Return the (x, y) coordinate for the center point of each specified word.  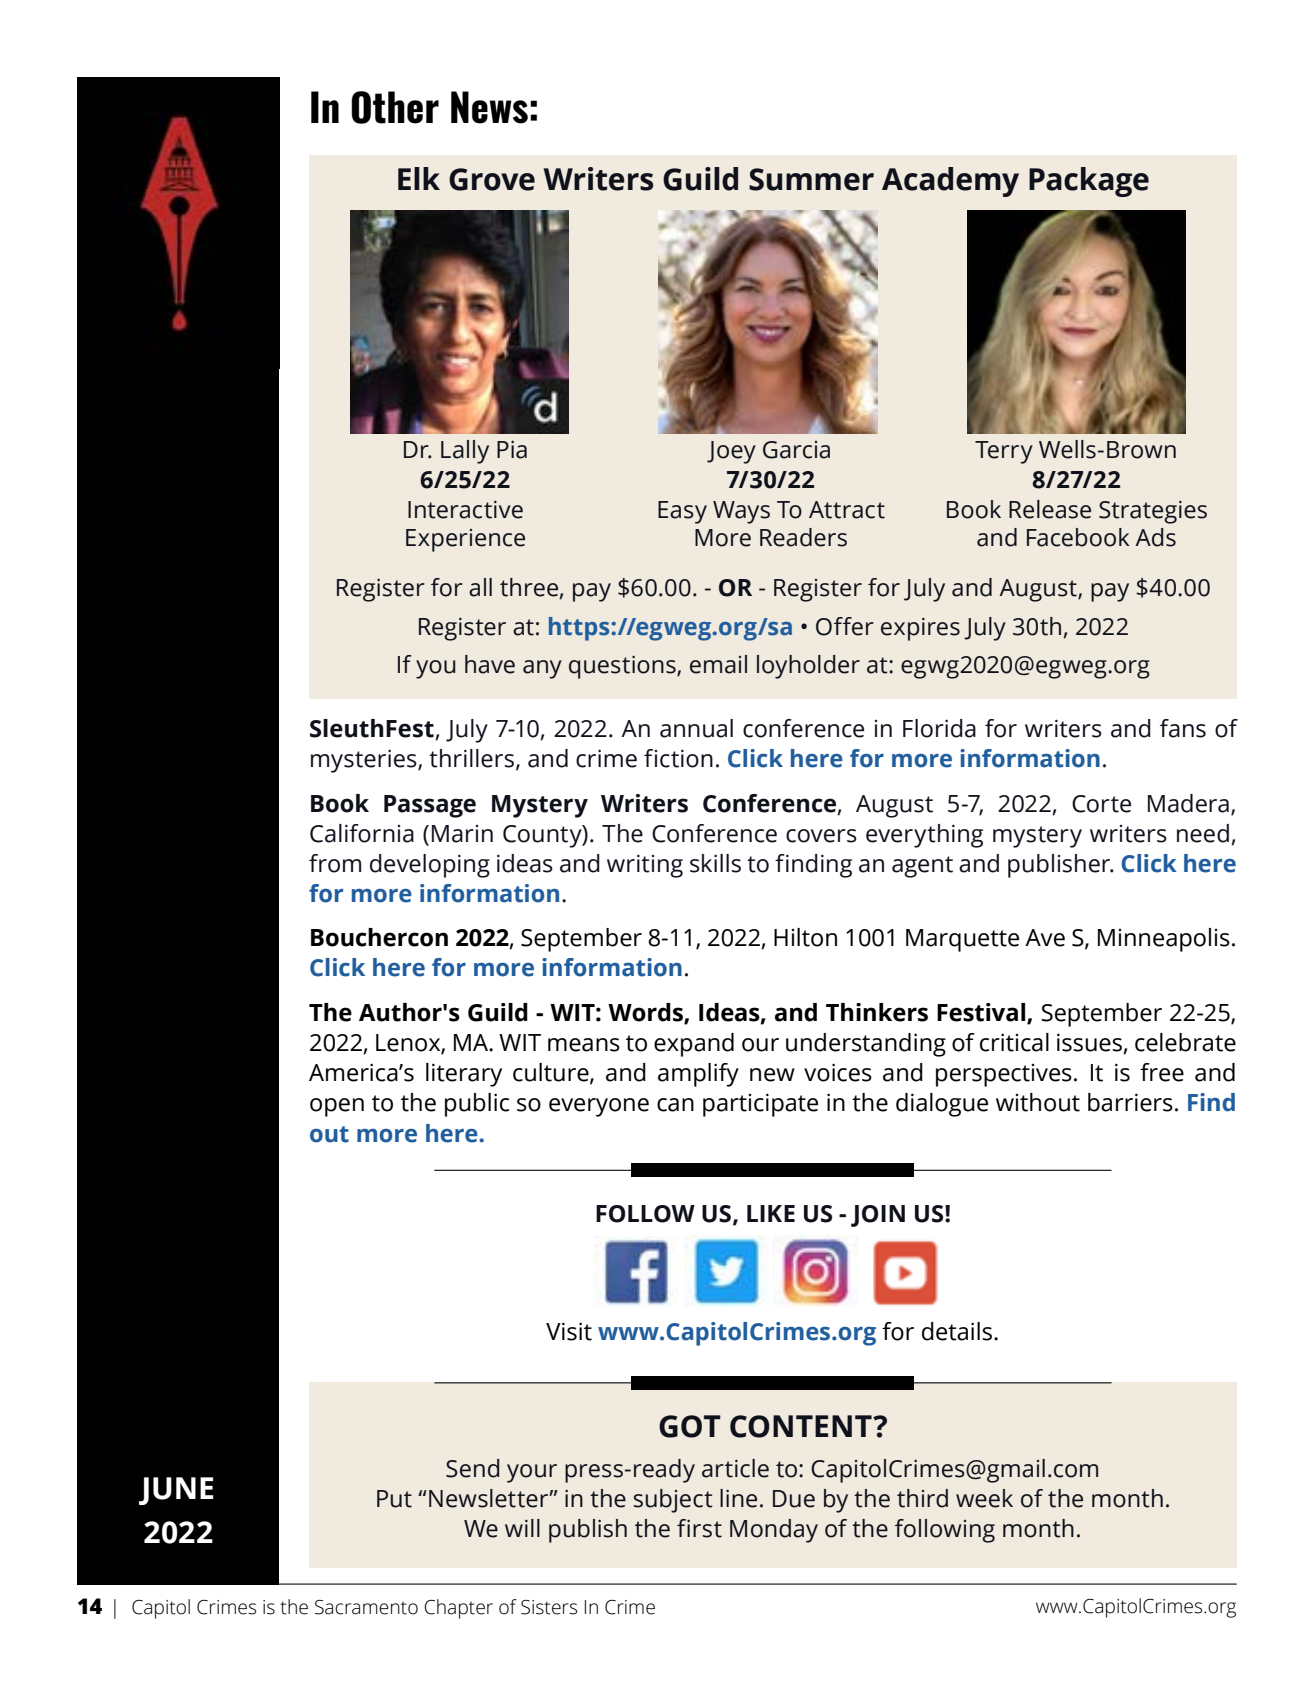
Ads (1155, 537)
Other (395, 107)
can (675, 1105)
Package (1089, 182)
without (1038, 1102)
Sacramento (366, 1607)
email (718, 664)
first (699, 1528)
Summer (811, 179)
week (984, 1498)
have (490, 664)
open (337, 1107)
